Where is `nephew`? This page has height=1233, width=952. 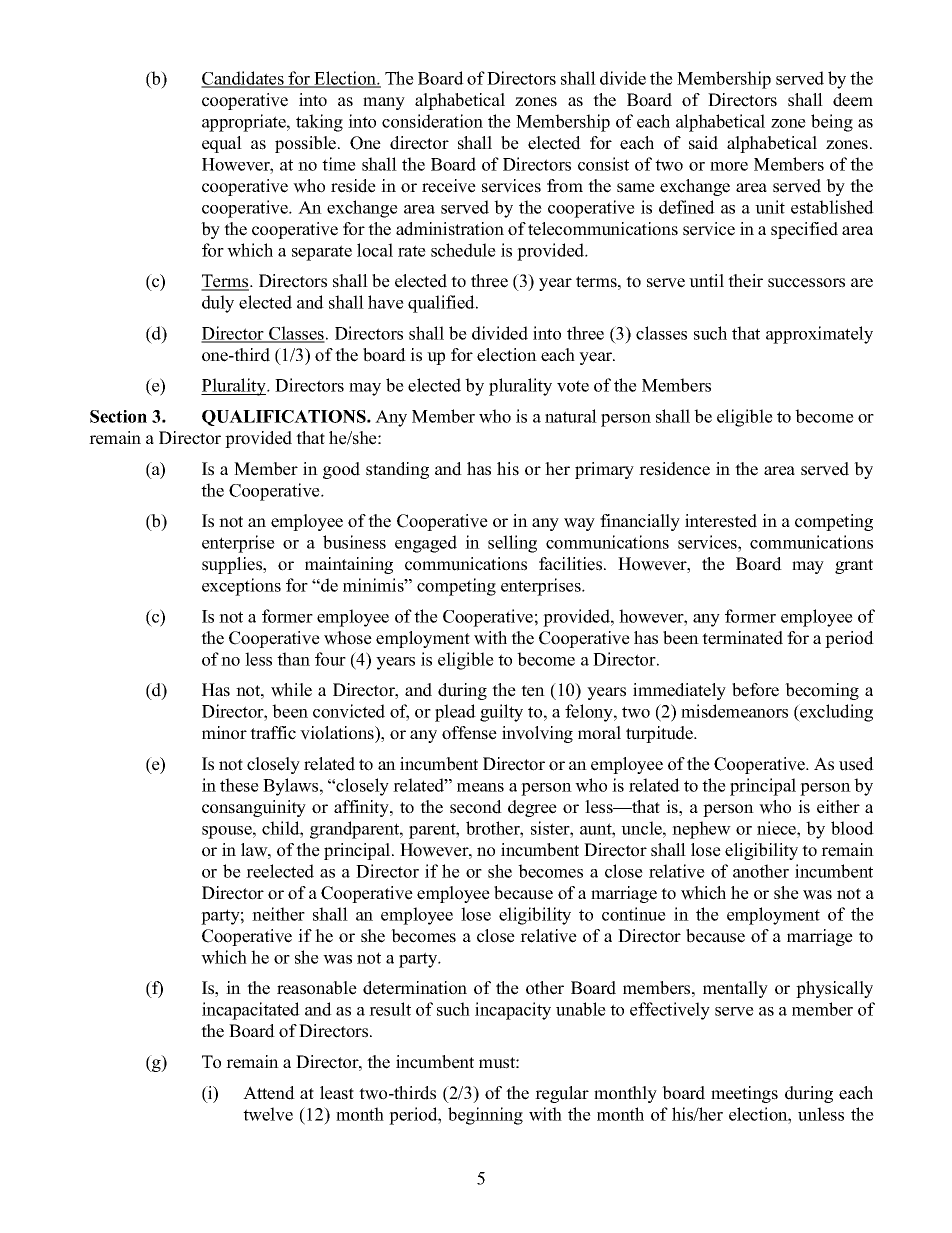
nephew is located at coordinates (701, 830).
